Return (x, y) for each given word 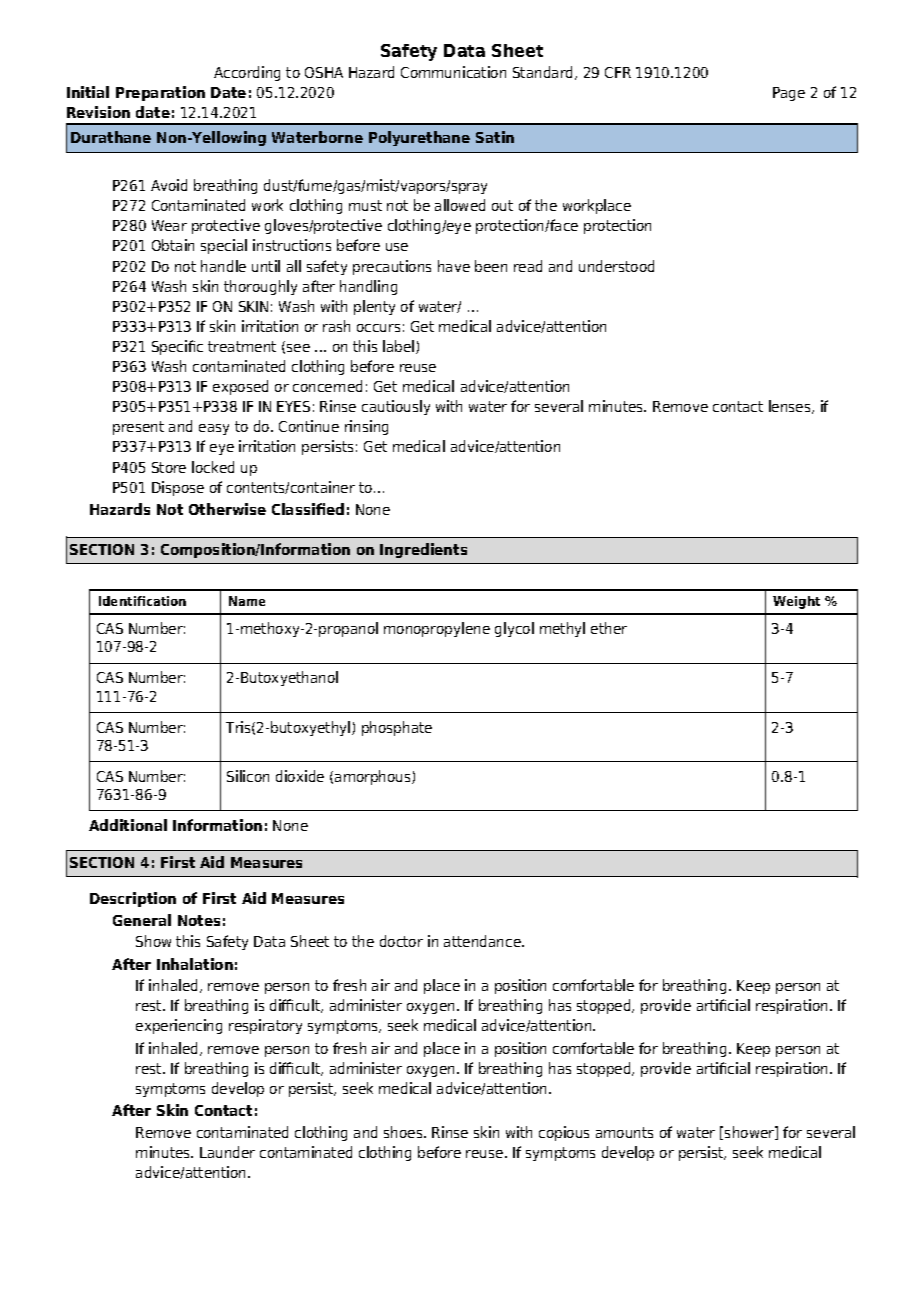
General (142, 920)
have (454, 266)
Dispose (178, 488)
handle (223, 266)
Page (789, 94)
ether (609, 628)
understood (616, 266)
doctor (401, 941)
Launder (227, 1152)
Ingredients (423, 550)
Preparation (160, 93)
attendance (483, 941)
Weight (796, 602)
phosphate (397, 728)
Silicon (248, 776)
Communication (453, 72)
